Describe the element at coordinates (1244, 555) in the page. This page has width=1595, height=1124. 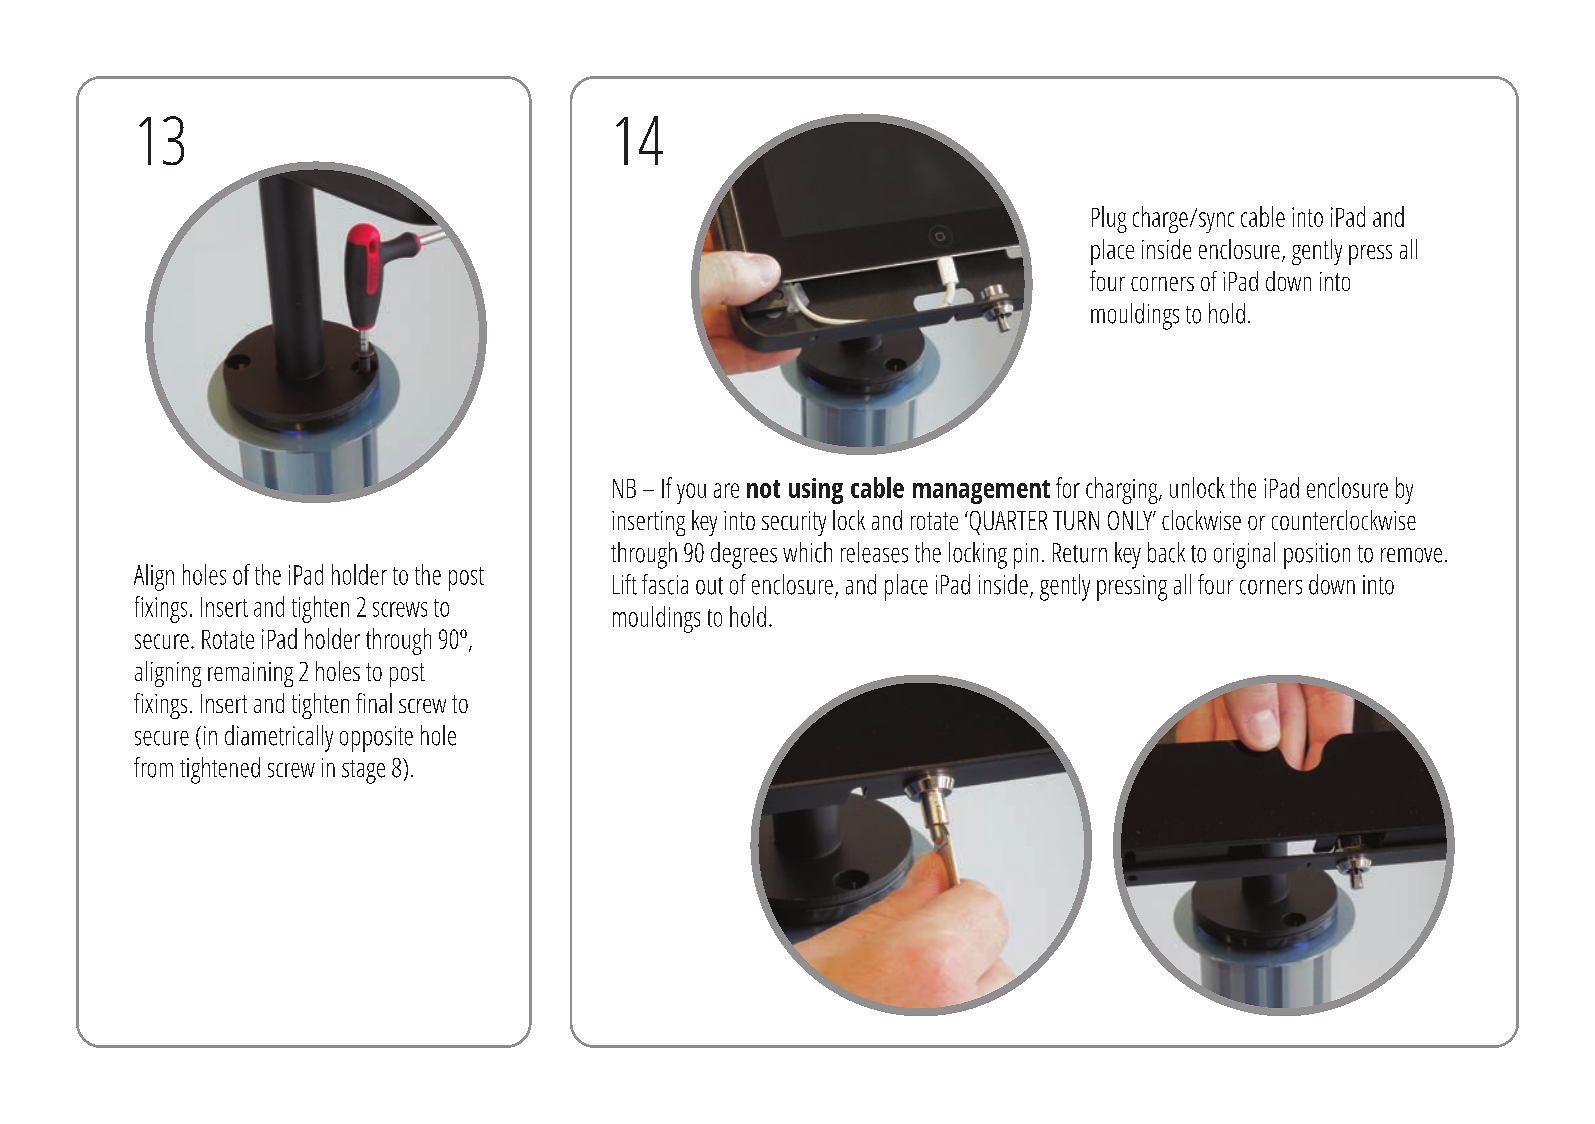
I see `original` at that location.
